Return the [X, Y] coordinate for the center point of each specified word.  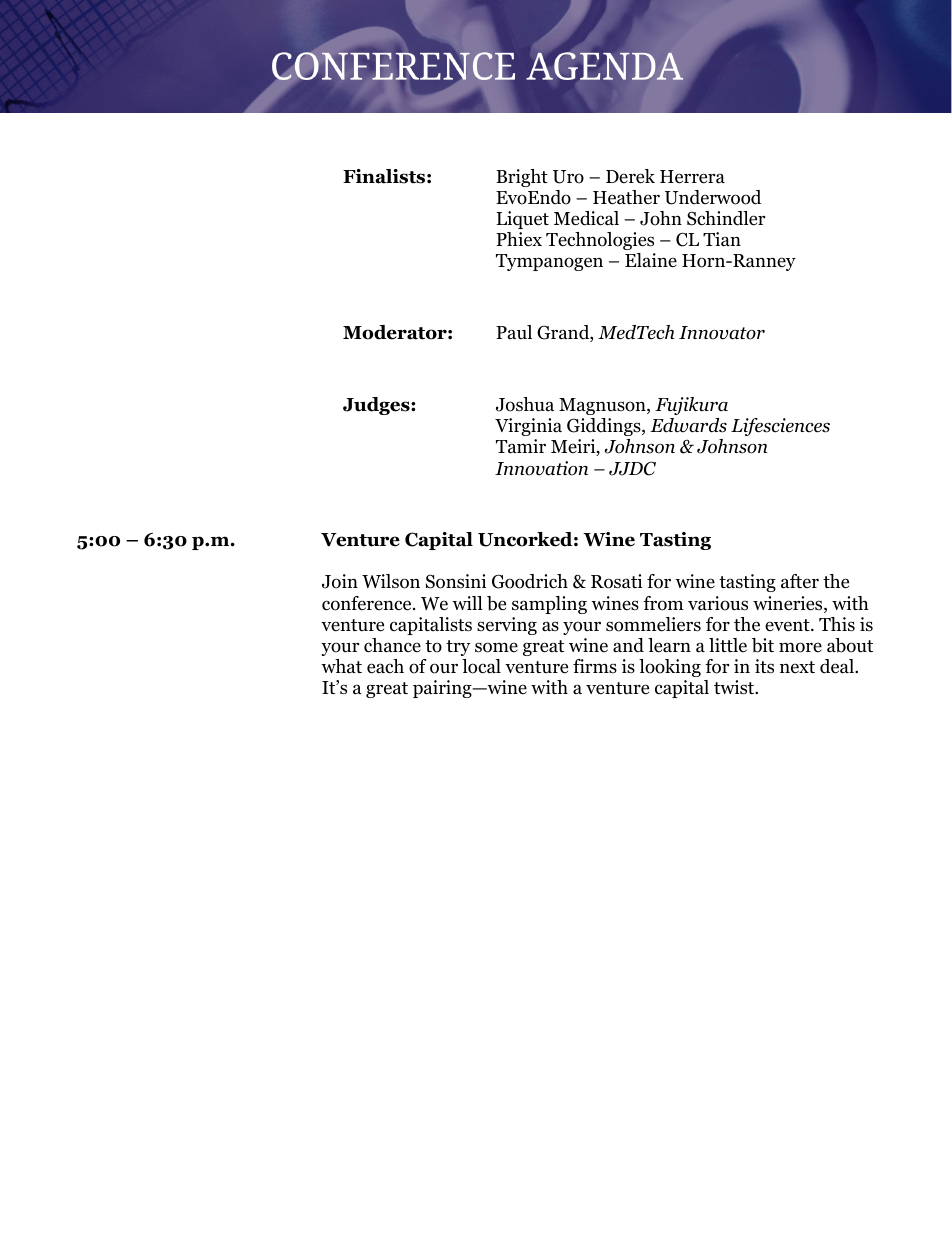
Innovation [541, 468]
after [800, 581]
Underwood [713, 197]
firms [595, 666]
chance [392, 645]
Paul [514, 332]
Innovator [722, 333]
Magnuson [603, 406]
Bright [522, 178]
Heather [626, 197]
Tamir [521, 446]
